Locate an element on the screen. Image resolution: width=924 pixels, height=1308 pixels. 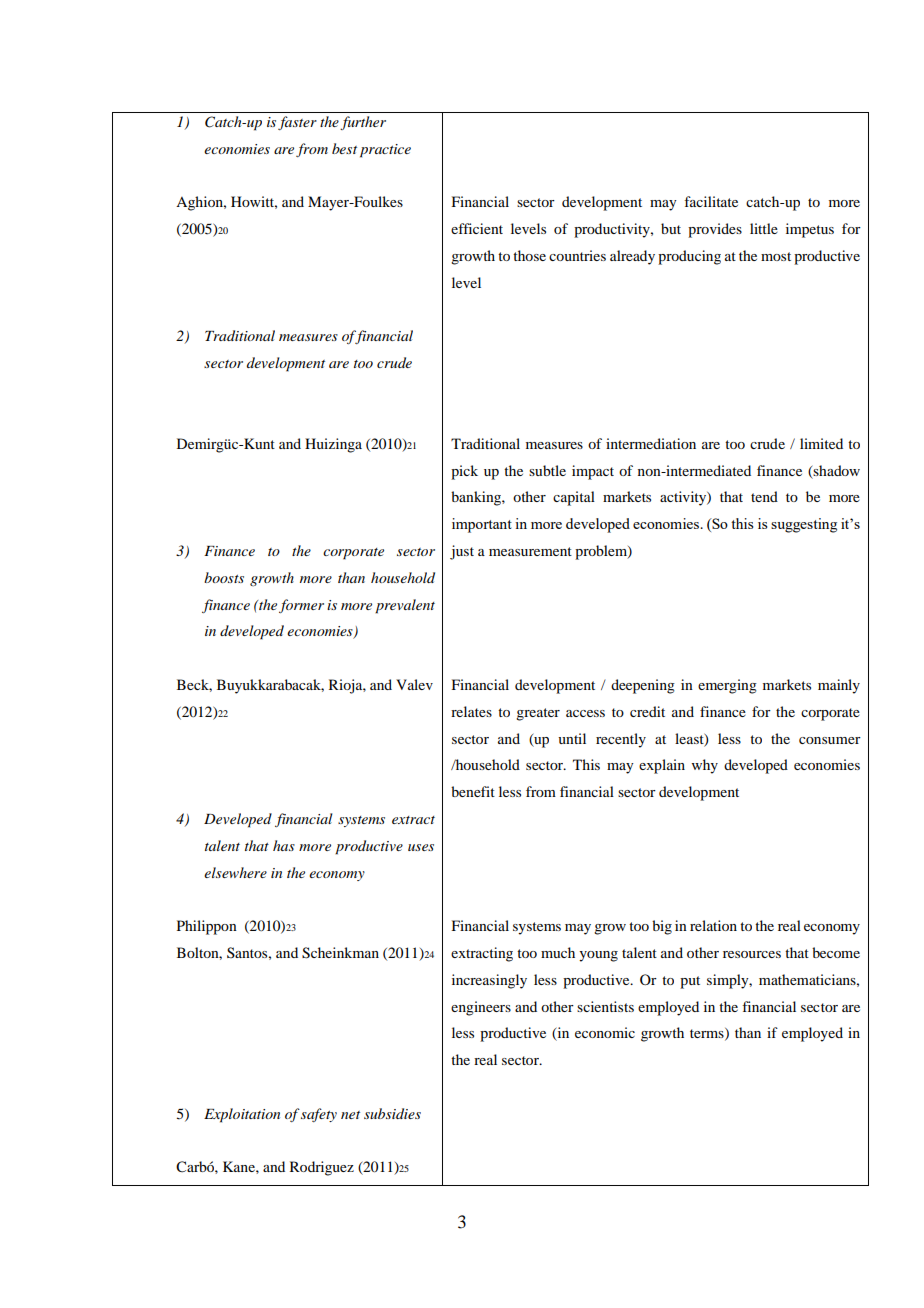
why is located at coordinates (705, 766).
